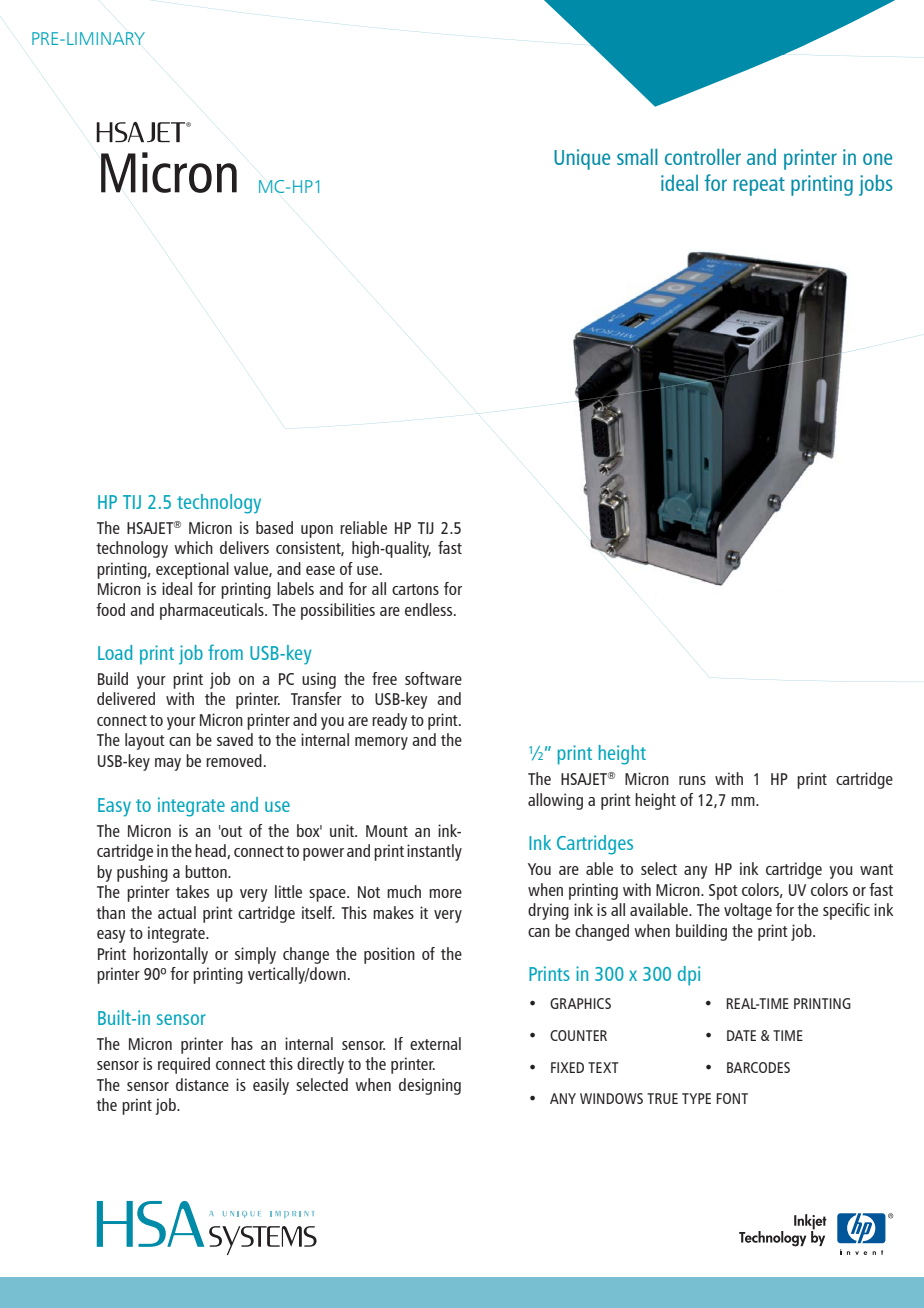 Image resolution: width=924 pixels, height=1308 pixels. Describe the element at coordinates (168, 764) in the screenshot. I see `may` at that location.
